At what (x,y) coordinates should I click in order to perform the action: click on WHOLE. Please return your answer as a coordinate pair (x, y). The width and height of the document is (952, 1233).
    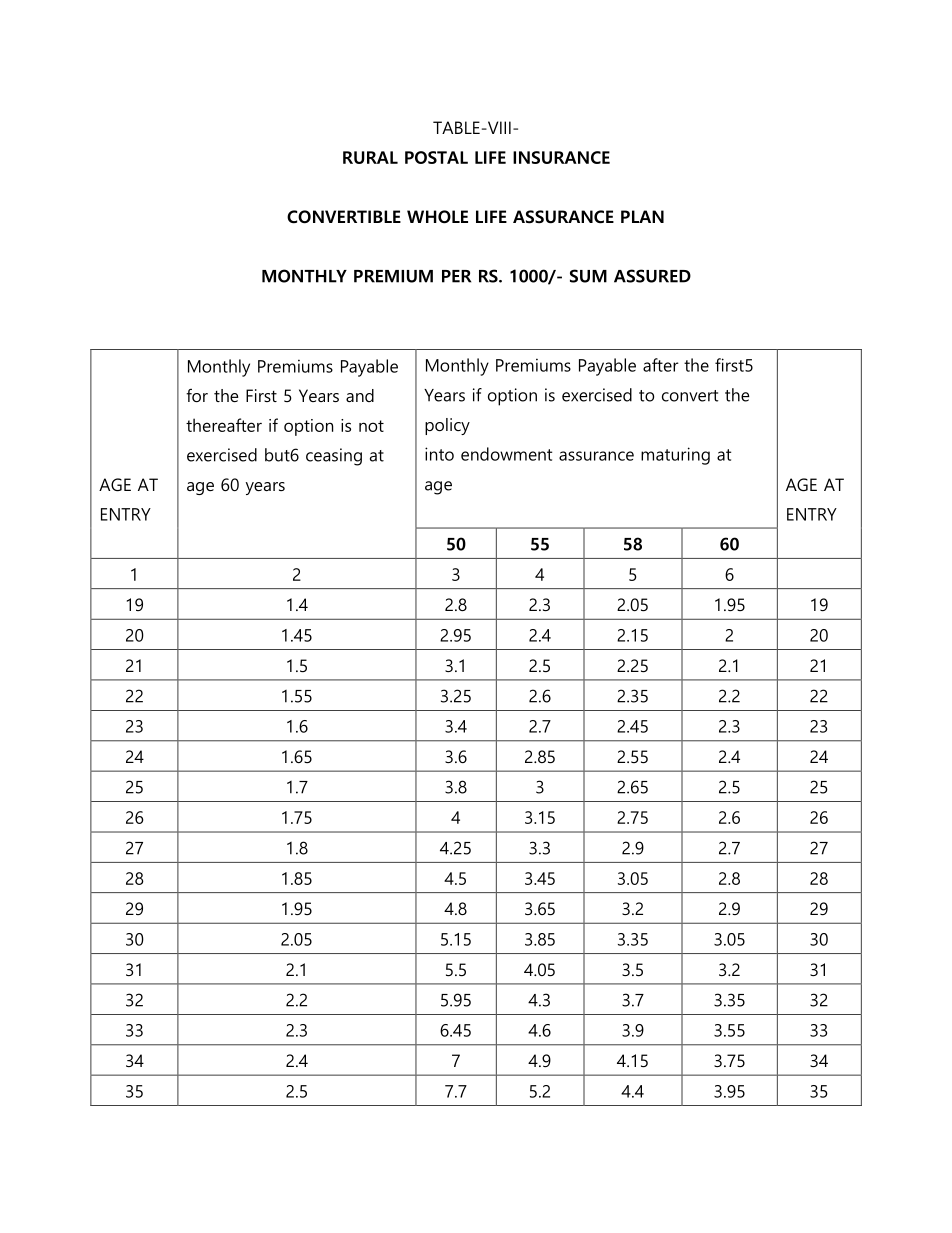
    Looking at the image, I should click on (437, 217).
